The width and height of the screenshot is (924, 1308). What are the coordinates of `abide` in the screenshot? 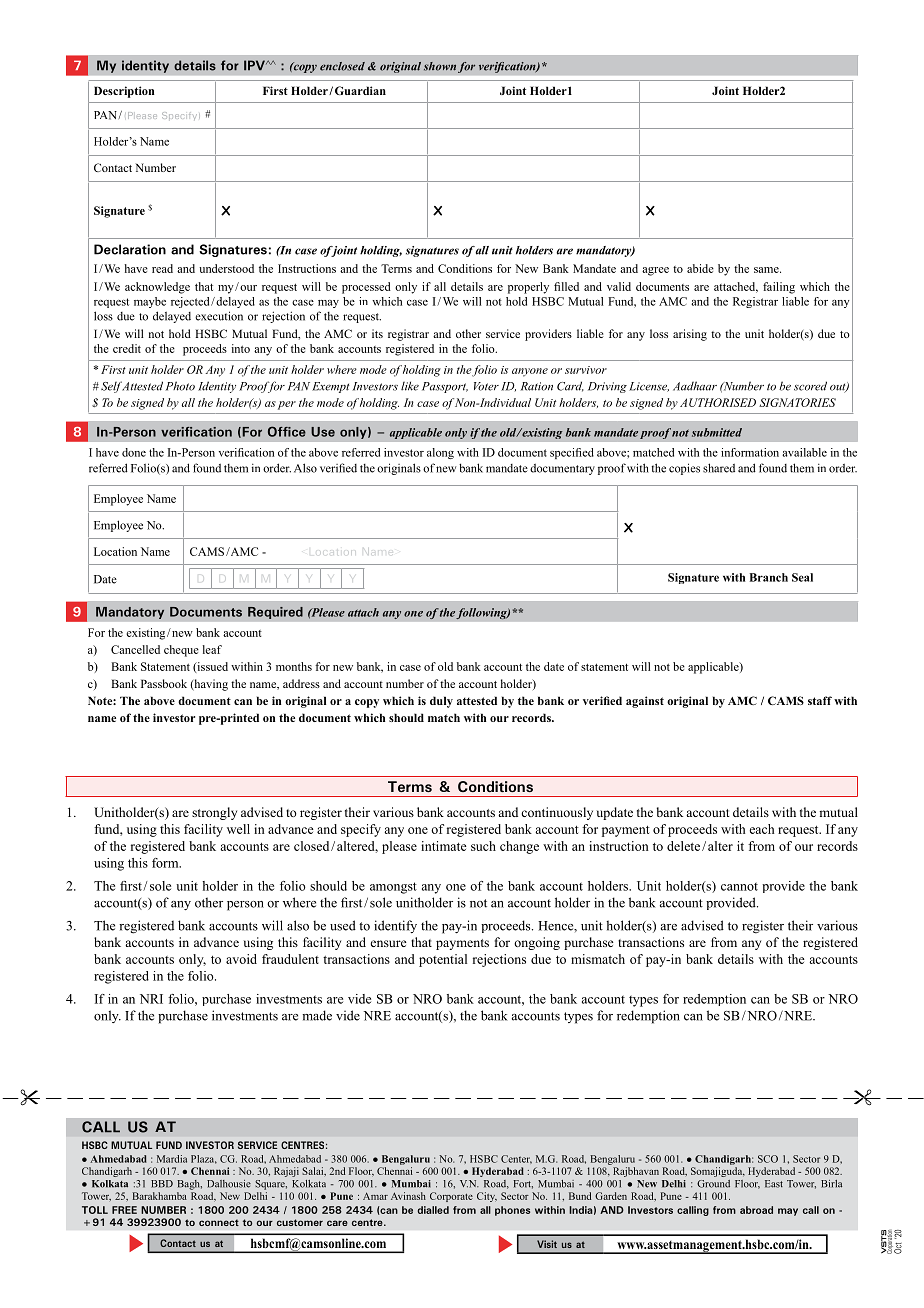 It's located at (700, 268).
